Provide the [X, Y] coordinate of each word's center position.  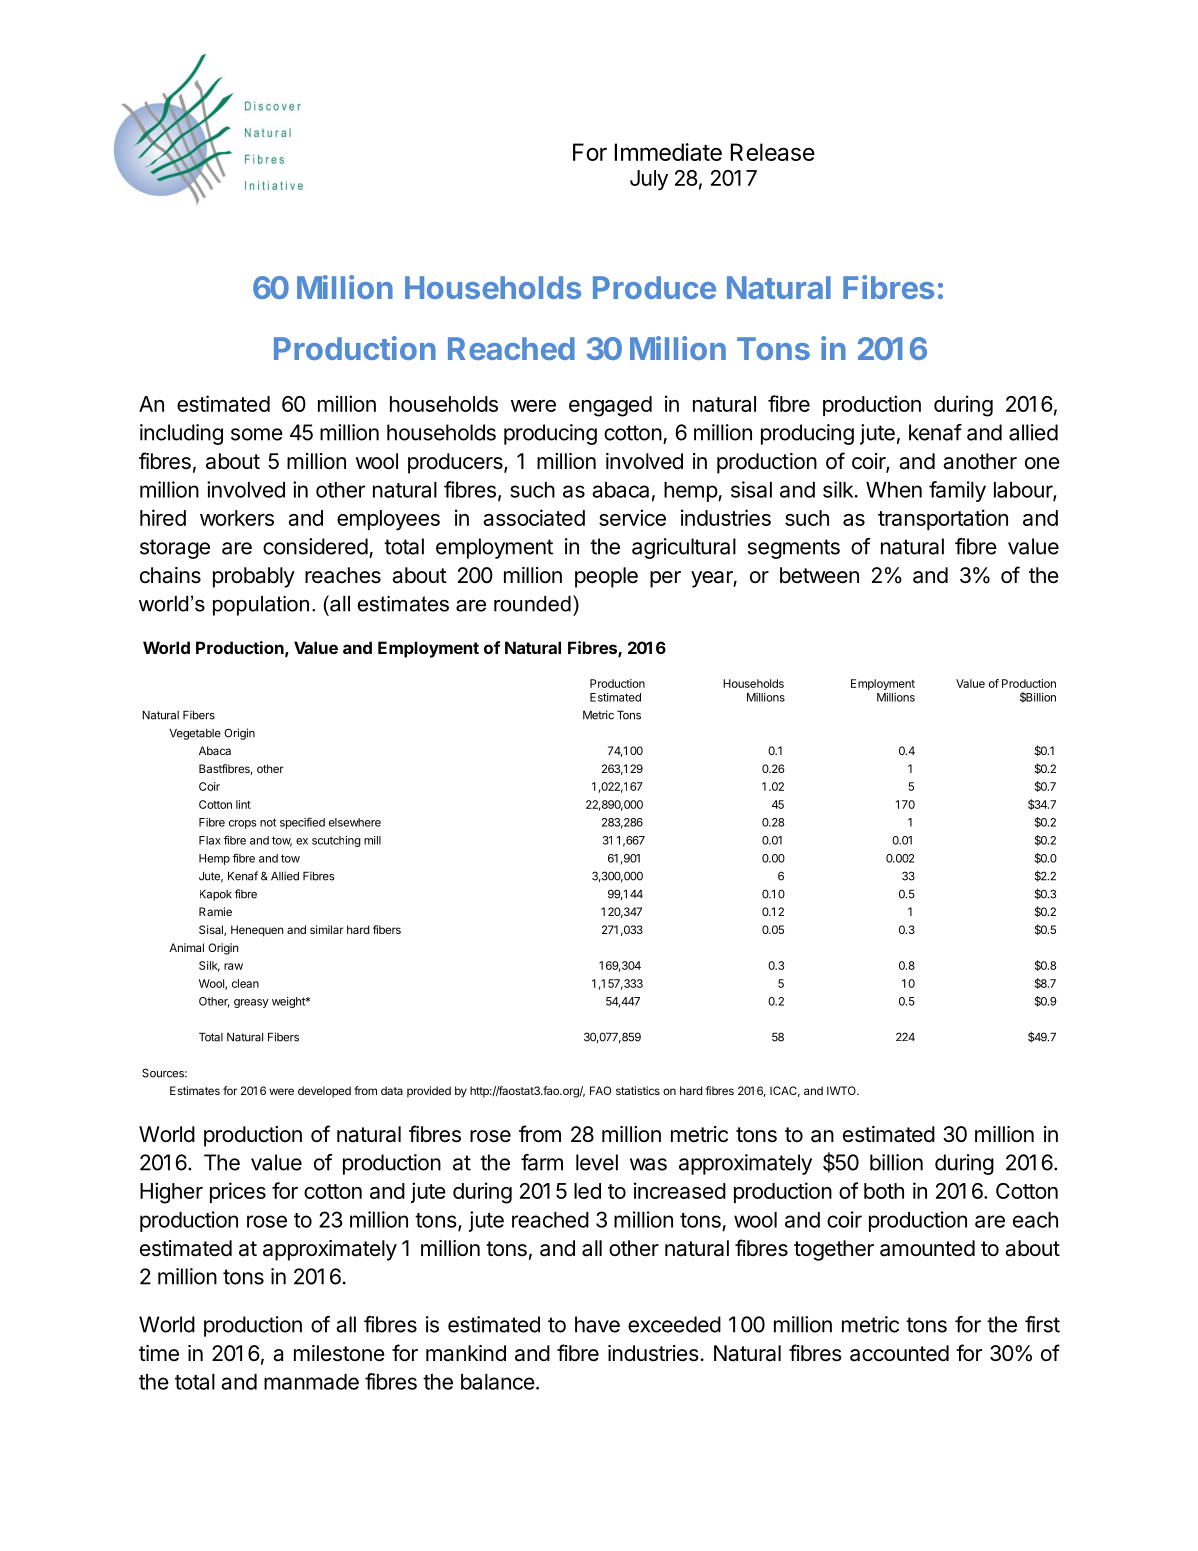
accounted [899, 1353]
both [884, 1191]
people [606, 577]
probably [254, 577]
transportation [943, 519]
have [597, 1324]
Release [773, 152]
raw [233, 966]
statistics [638, 1090]
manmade [311, 1382]
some [257, 434]
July [649, 180]
